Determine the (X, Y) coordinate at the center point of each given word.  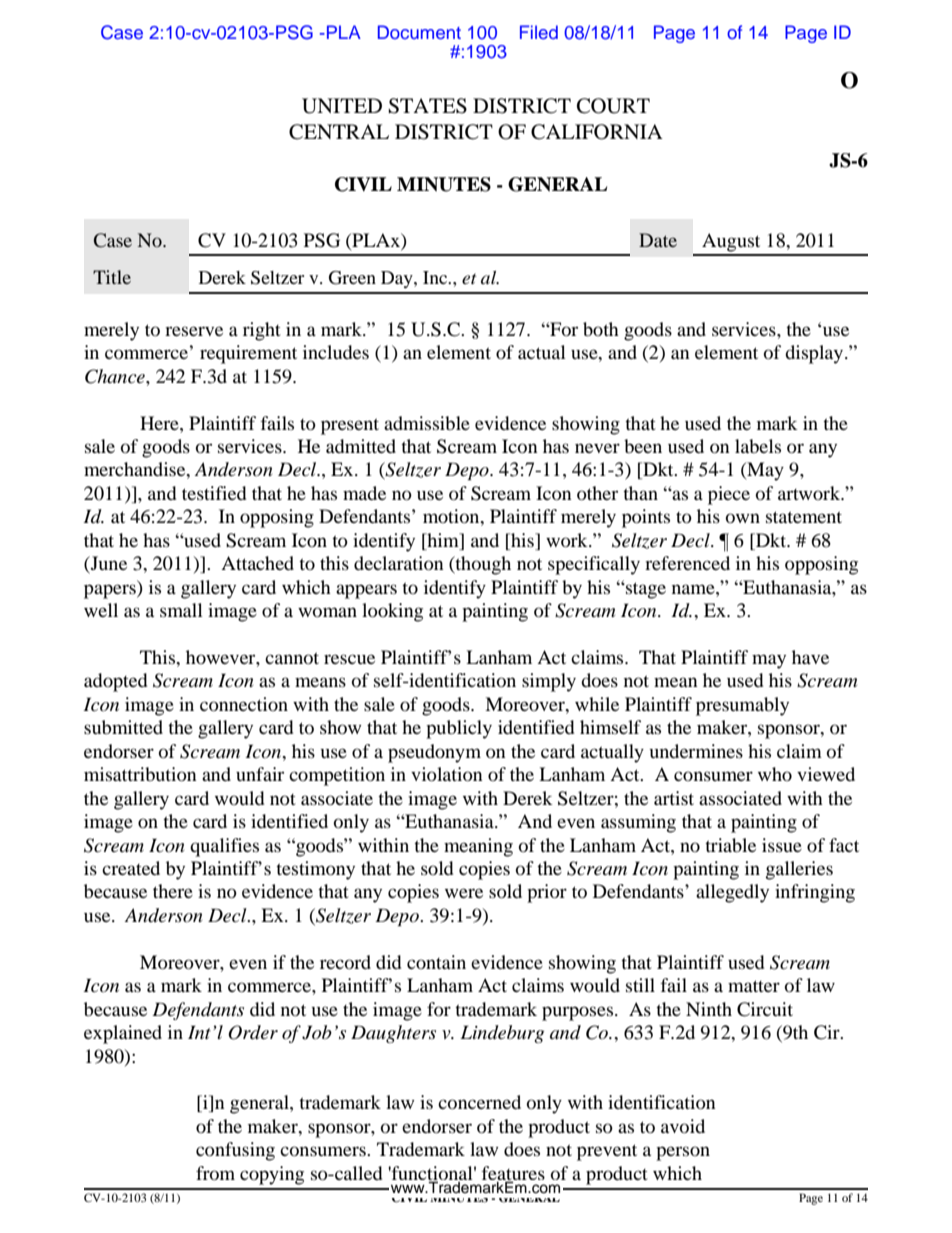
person (683, 1153)
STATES (427, 106)
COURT (613, 106)
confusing (235, 1151)
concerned (479, 1102)
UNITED (342, 106)
